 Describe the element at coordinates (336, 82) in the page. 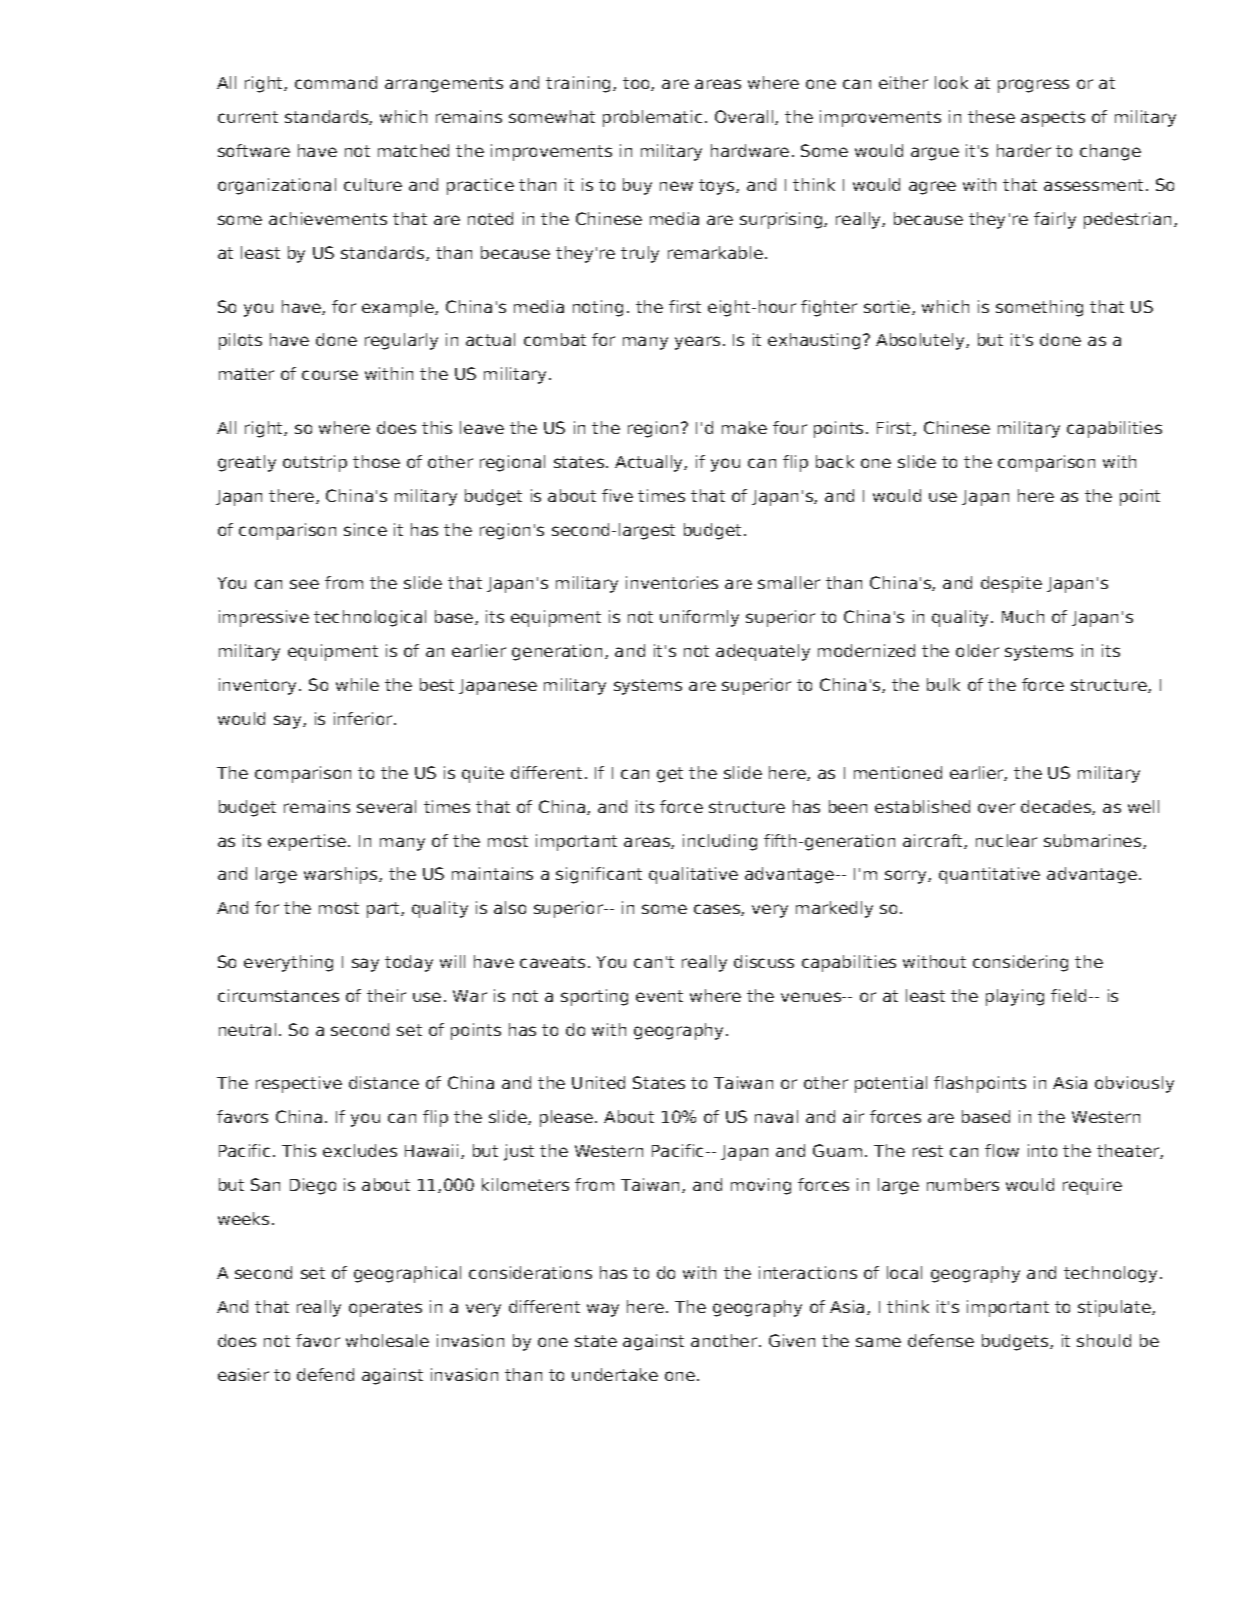

I see `command` at that location.
